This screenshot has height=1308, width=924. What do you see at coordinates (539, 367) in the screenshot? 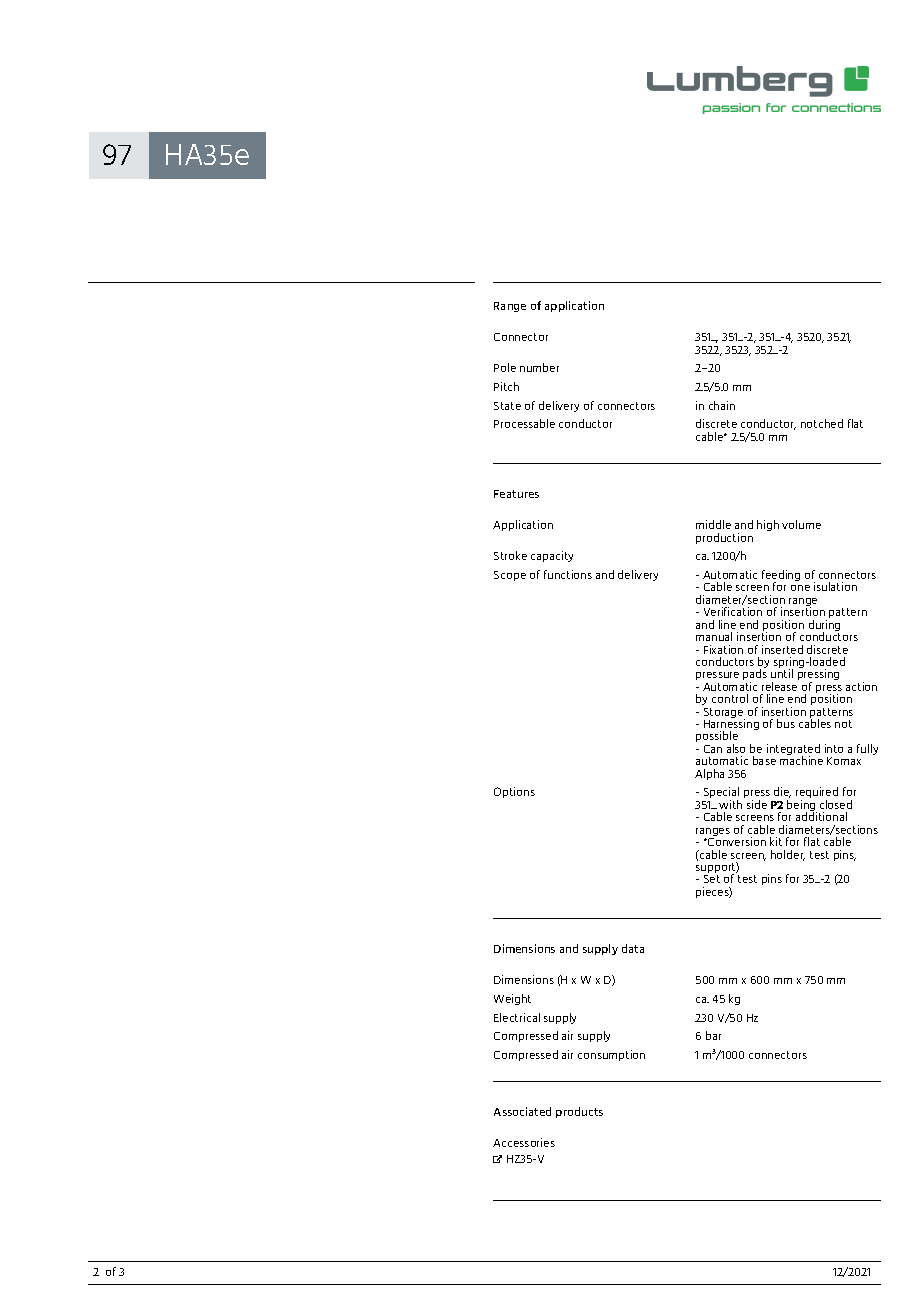
I see `number` at bounding box center [539, 367].
